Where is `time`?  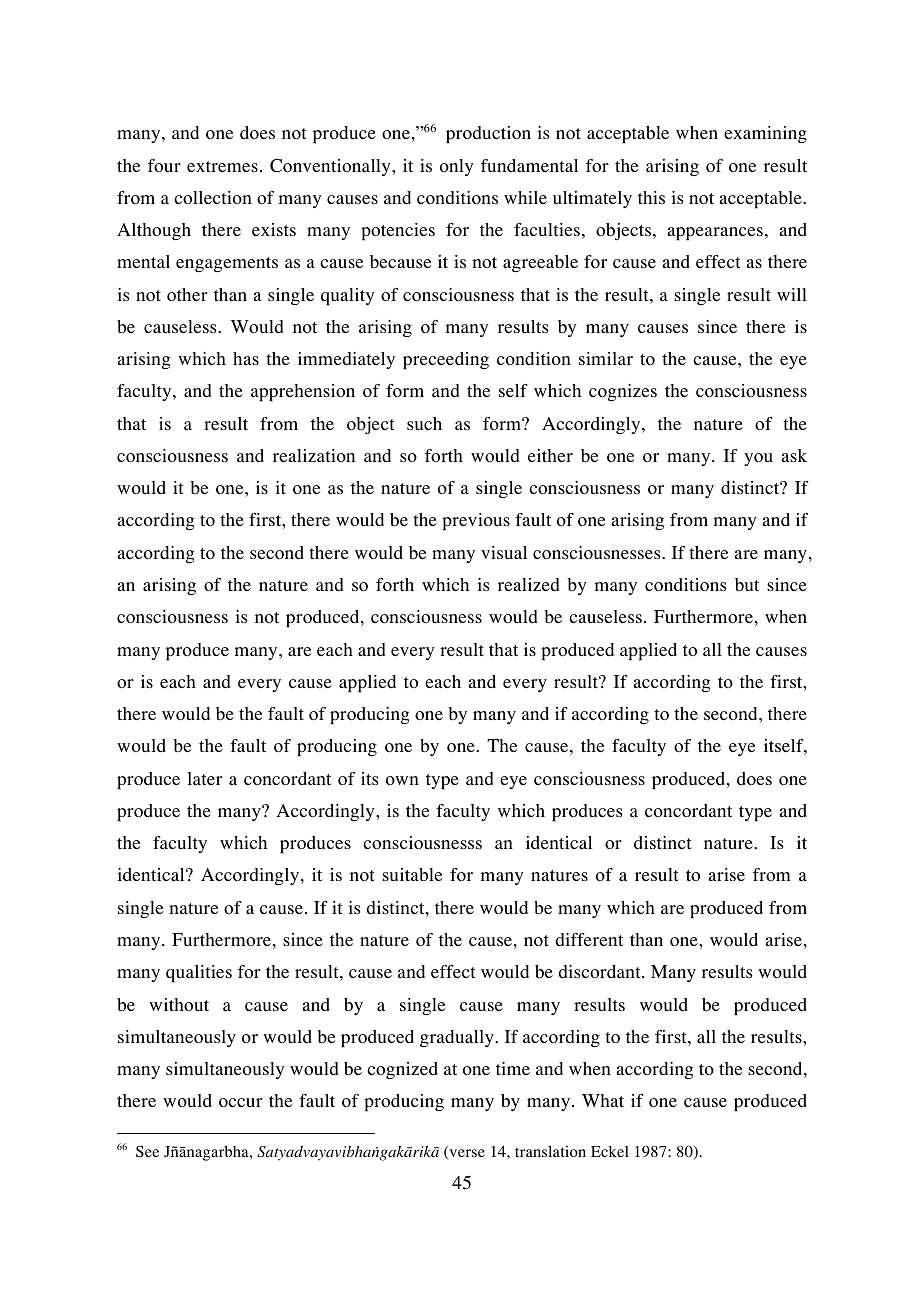 time is located at coordinates (513, 1068).
